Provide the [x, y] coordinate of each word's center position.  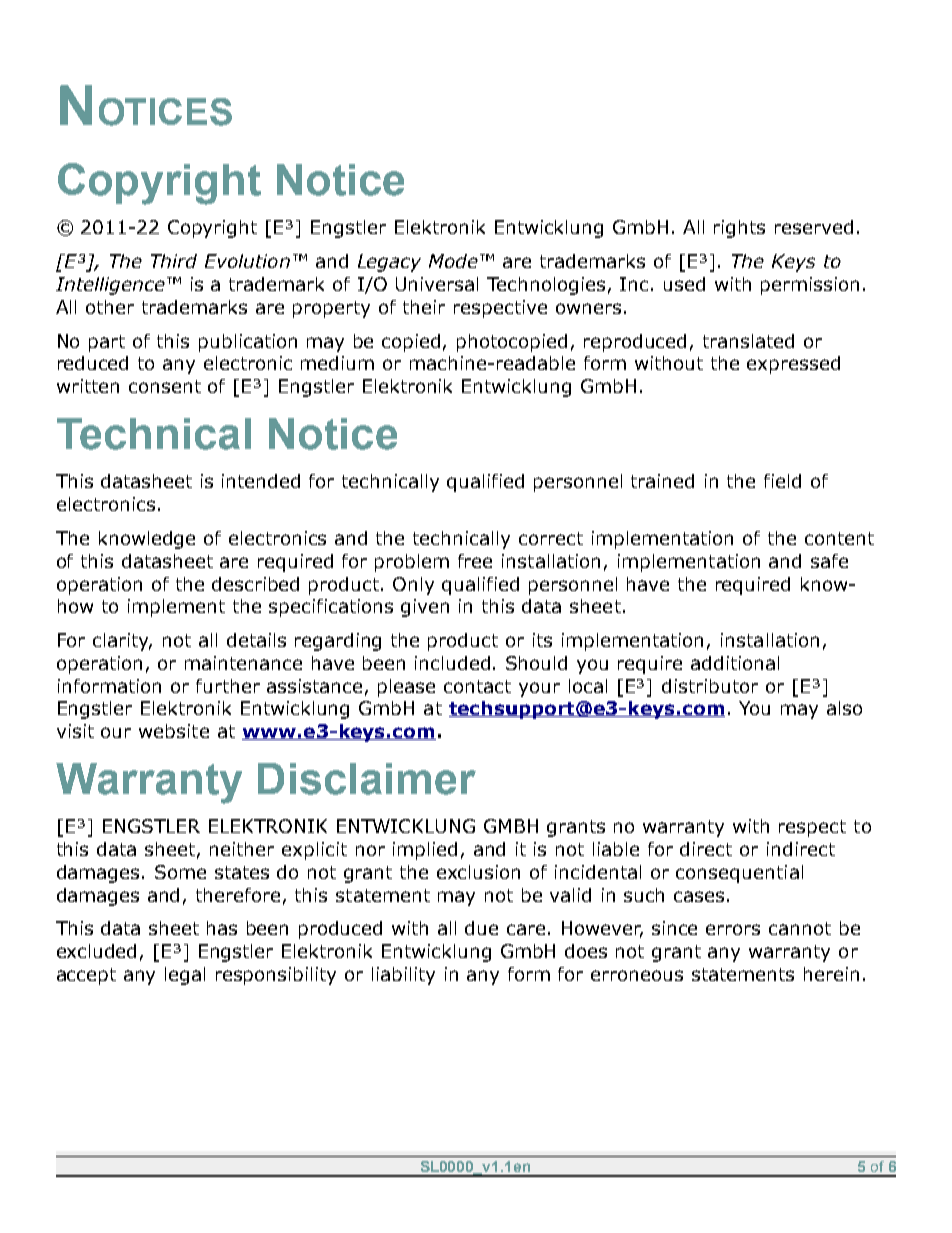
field [782, 481]
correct [551, 538]
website [174, 731]
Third [174, 261]
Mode [453, 261]
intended [261, 481]
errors [733, 929]
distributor [710, 686]
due [481, 928]
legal [185, 976]
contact [477, 686]
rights [739, 229]
